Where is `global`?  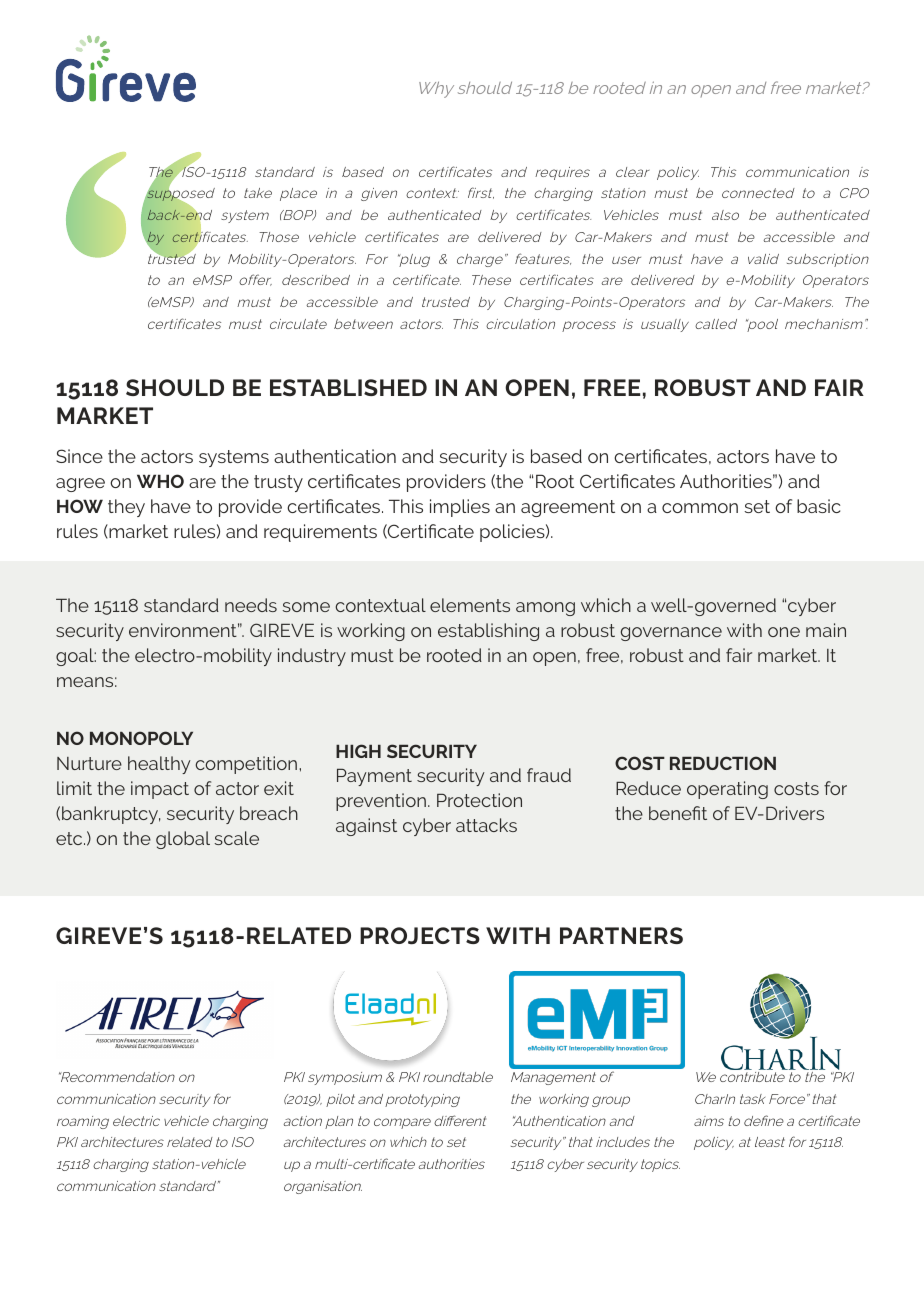 global is located at coordinates (183, 840).
